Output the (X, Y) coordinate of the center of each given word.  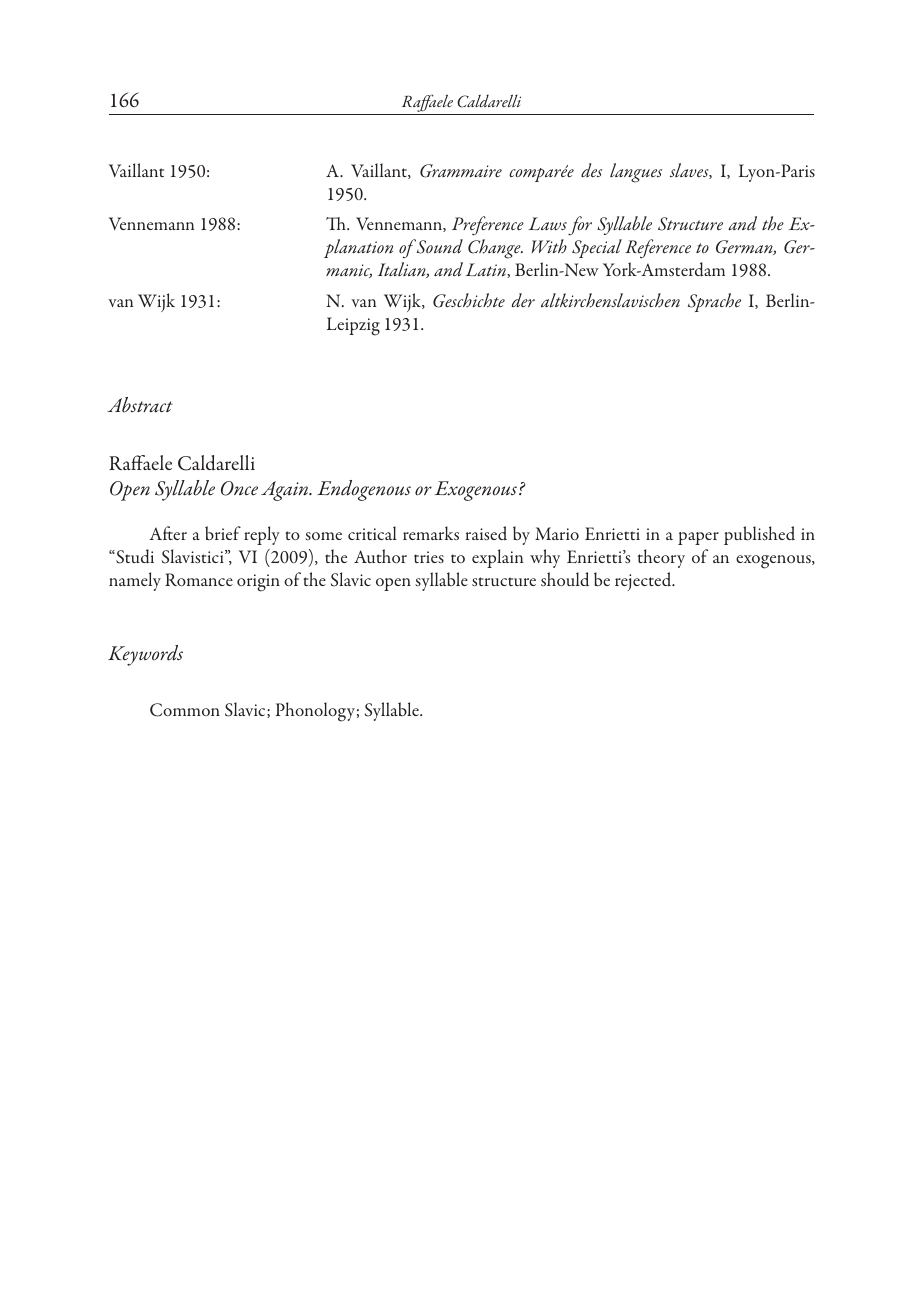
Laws (547, 223)
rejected (644, 581)
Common (185, 710)
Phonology (315, 712)
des (591, 170)
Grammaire (461, 171)
